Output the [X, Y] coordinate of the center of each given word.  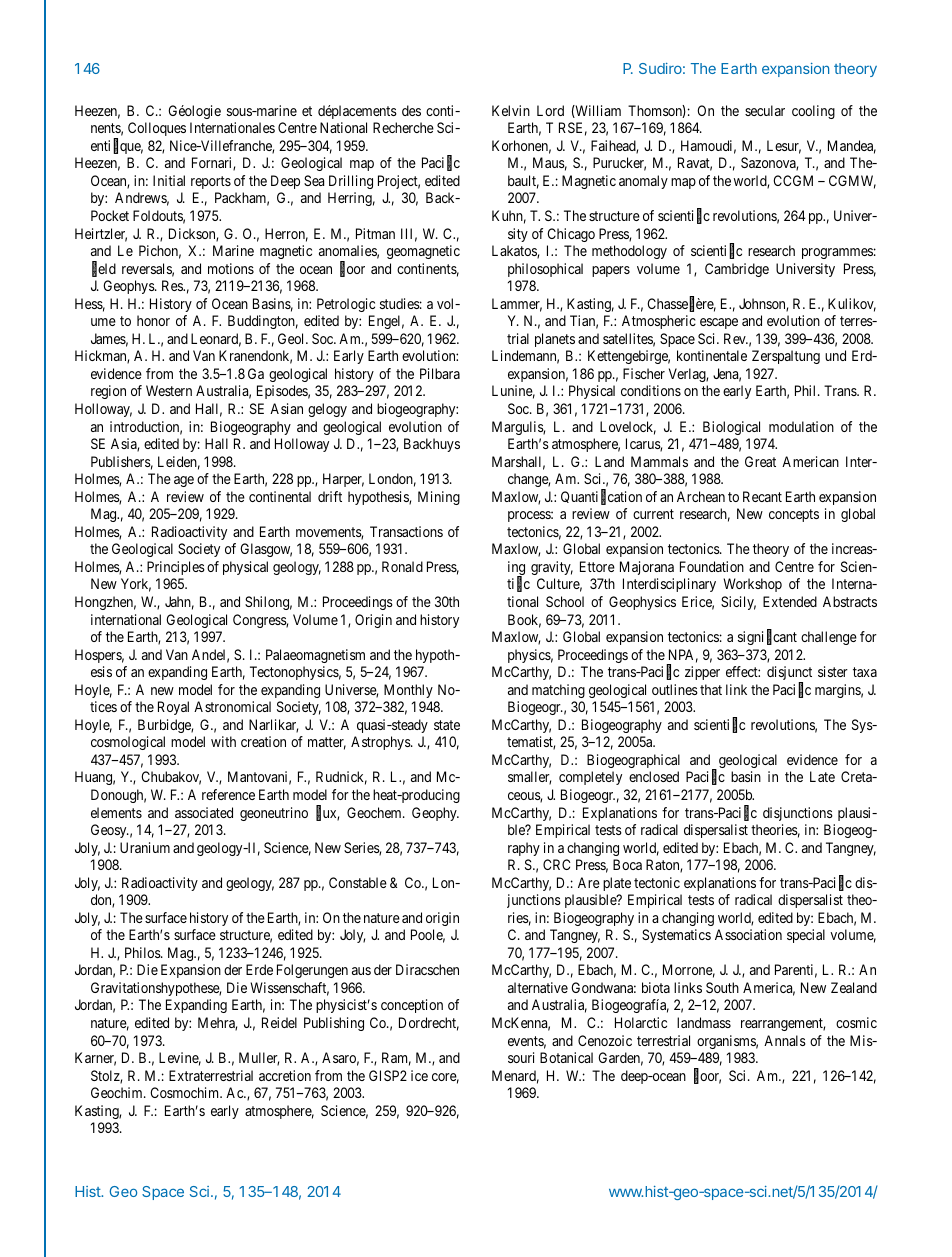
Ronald [402, 566]
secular [765, 110]
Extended [790, 601]
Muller [259, 1059]
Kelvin [511, 110]
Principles [176, 568]
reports [211, 182]
